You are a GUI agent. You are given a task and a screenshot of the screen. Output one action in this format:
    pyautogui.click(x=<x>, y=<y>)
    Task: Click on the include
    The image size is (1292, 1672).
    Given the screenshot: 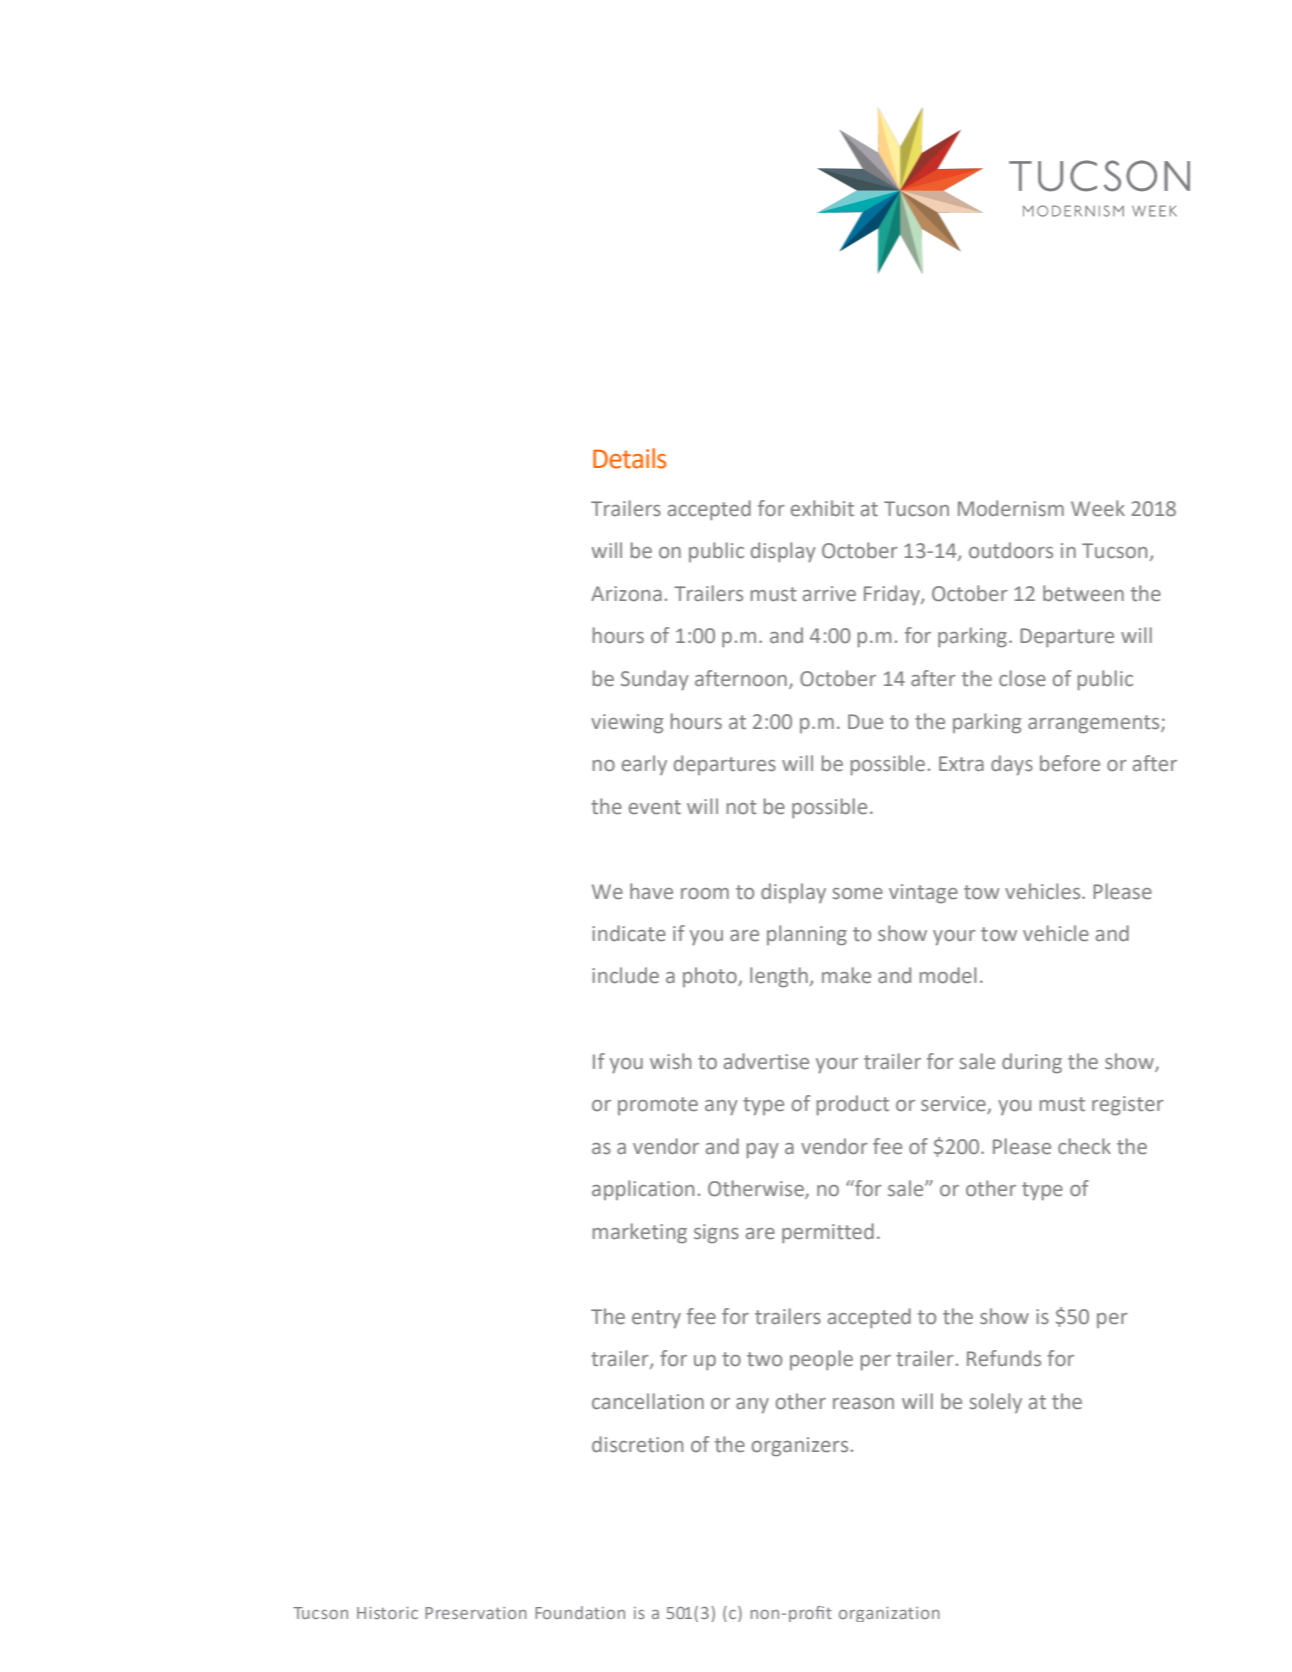 What is the action you would take?
    pyautogui.click(x=625, y=975)
